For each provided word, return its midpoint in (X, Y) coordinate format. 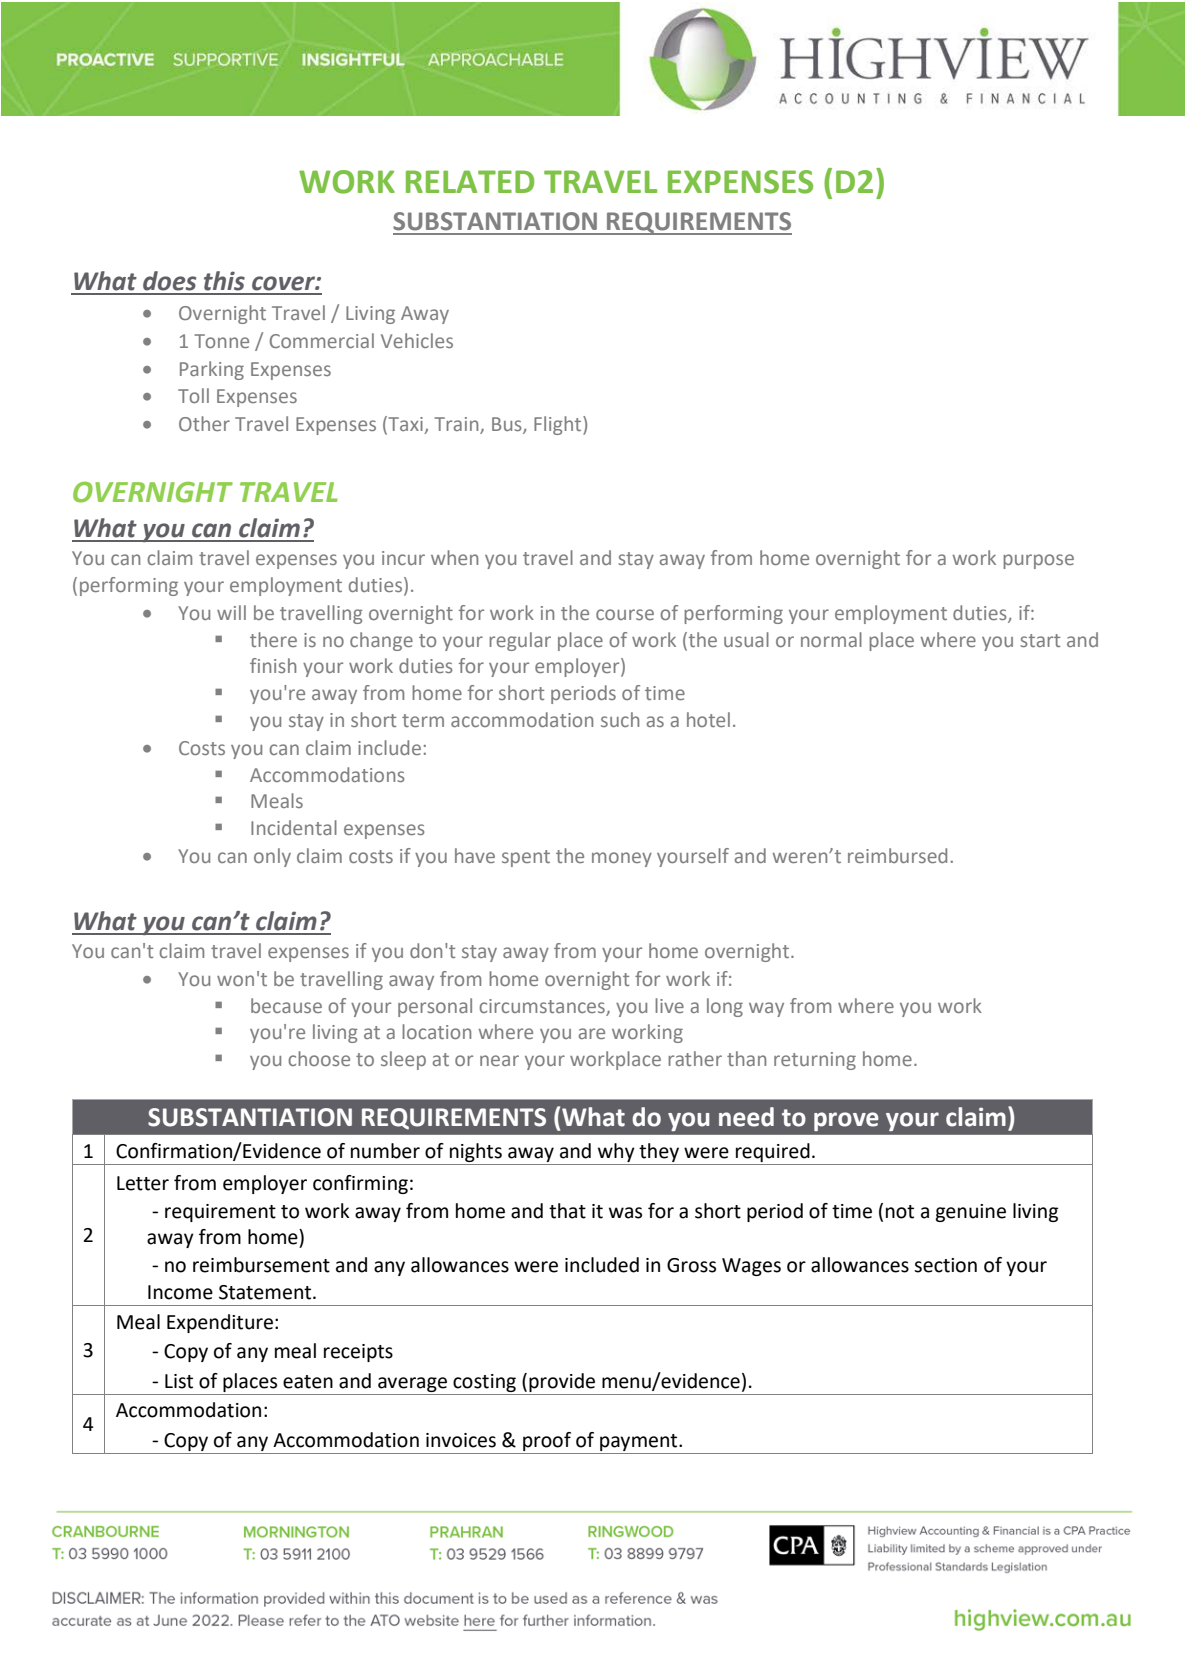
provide (562, 1382)
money (622, 859)
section (945, 1265)
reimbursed (897, 855)
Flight (559, 425)
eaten (308, 1382)
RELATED (470, 181)
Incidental (294, 827)
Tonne (221, 341)
